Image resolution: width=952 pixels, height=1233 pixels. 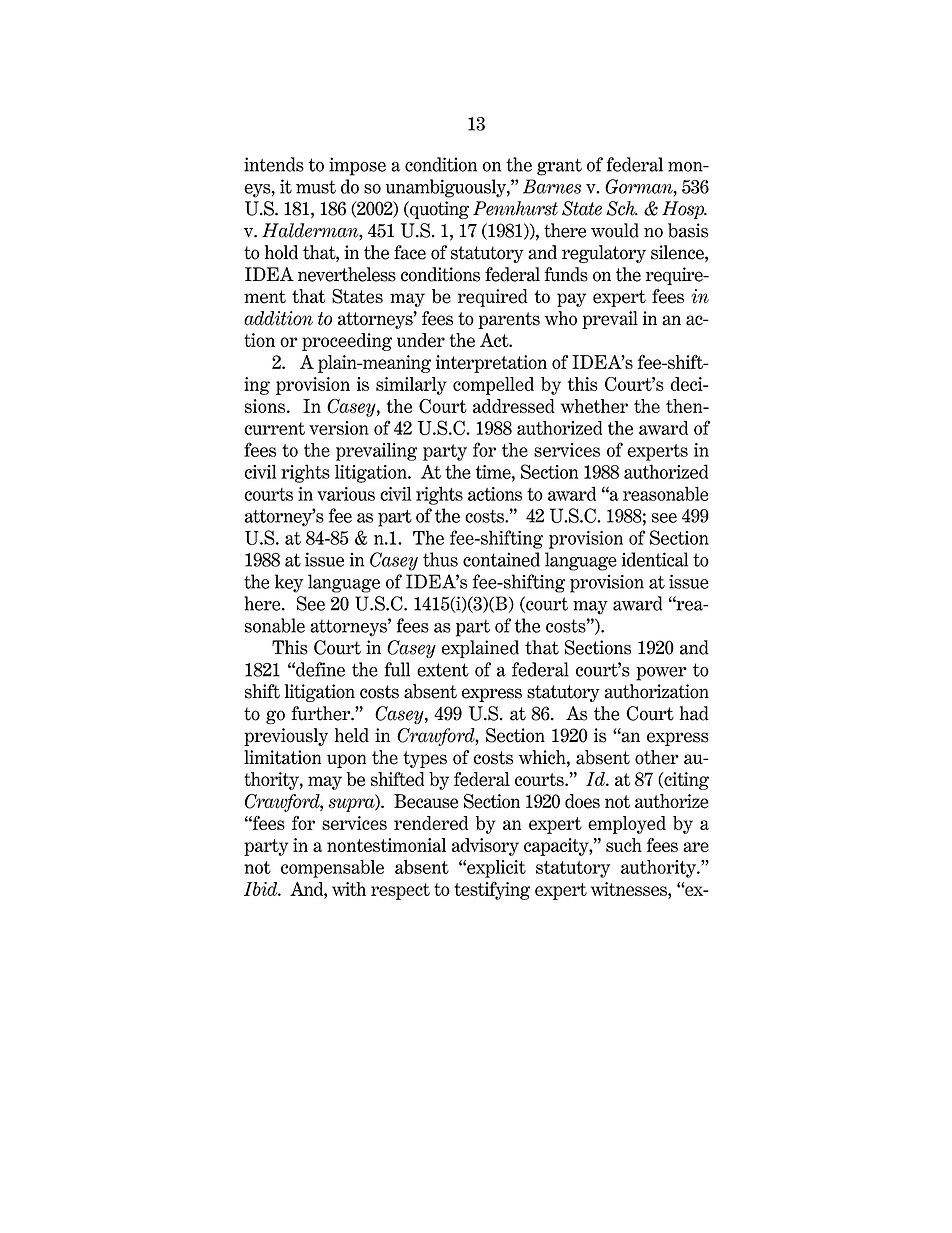 I want to click on contained, so click(x=501, y=559).
